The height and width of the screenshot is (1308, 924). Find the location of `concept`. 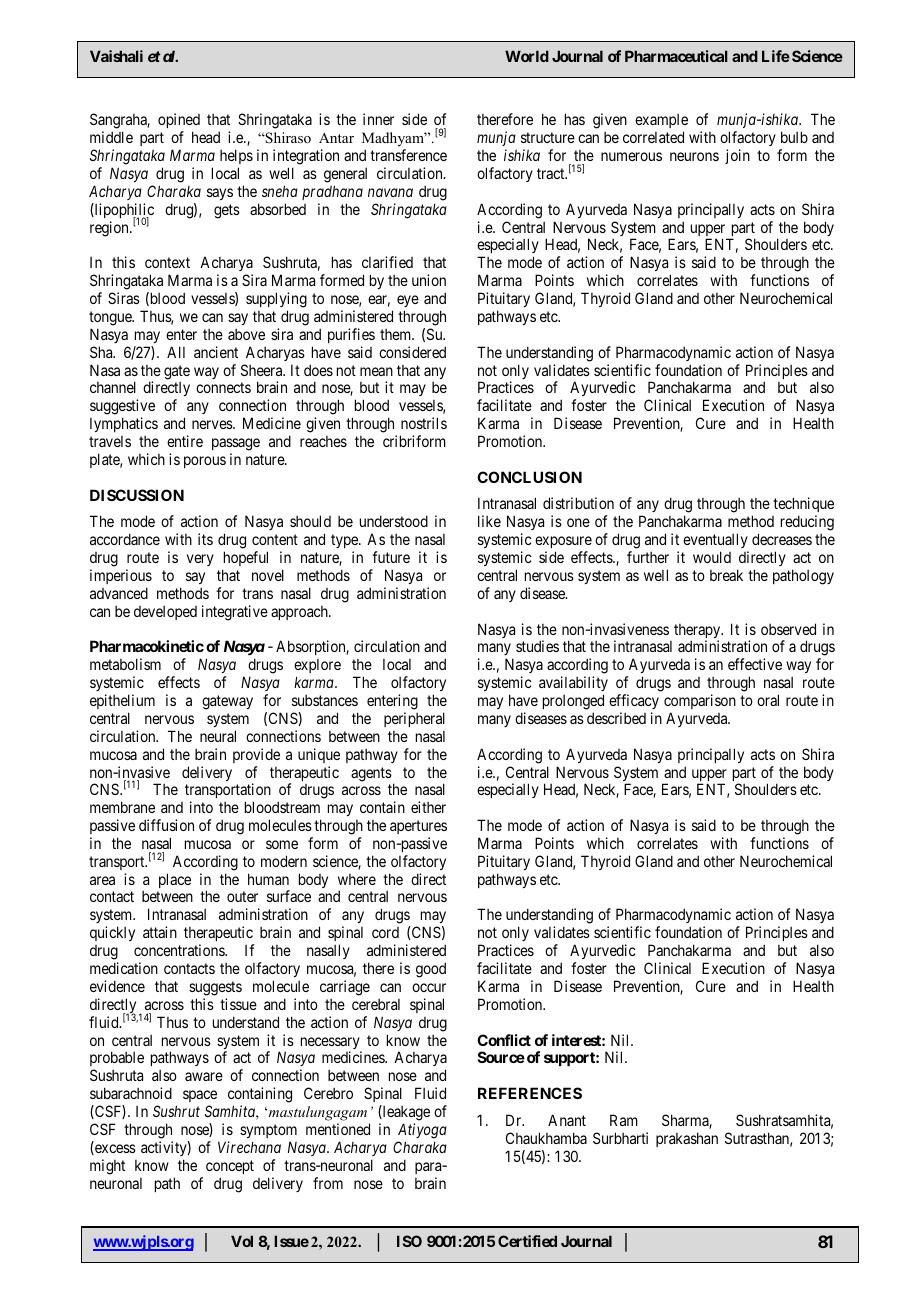

concept is located at coordinates (230, 1167).
